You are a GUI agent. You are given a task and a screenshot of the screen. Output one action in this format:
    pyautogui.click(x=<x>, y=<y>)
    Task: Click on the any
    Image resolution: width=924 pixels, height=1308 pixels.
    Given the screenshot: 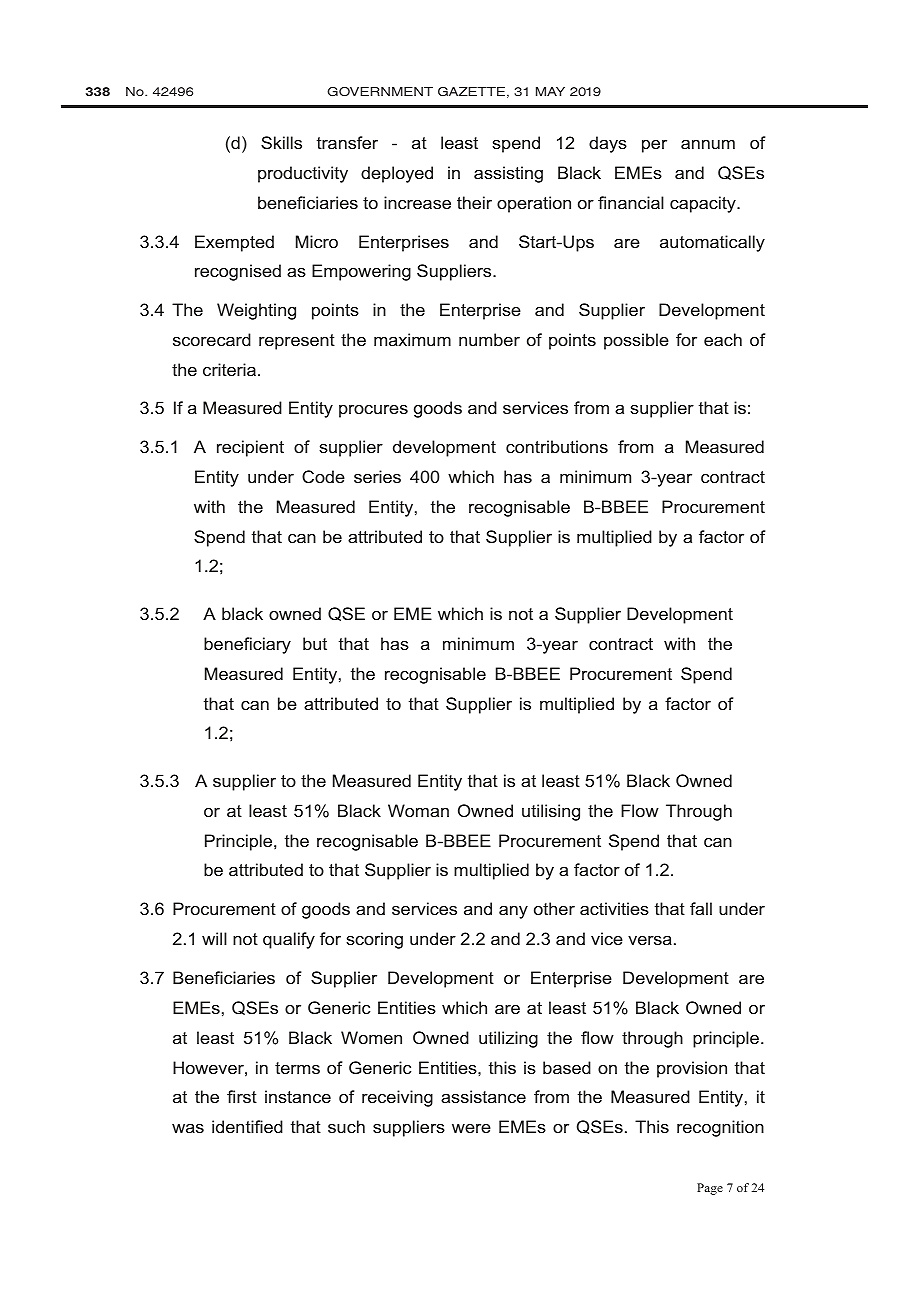 What is the action you would take?
    pyautogui.click(x=513, y=912)
